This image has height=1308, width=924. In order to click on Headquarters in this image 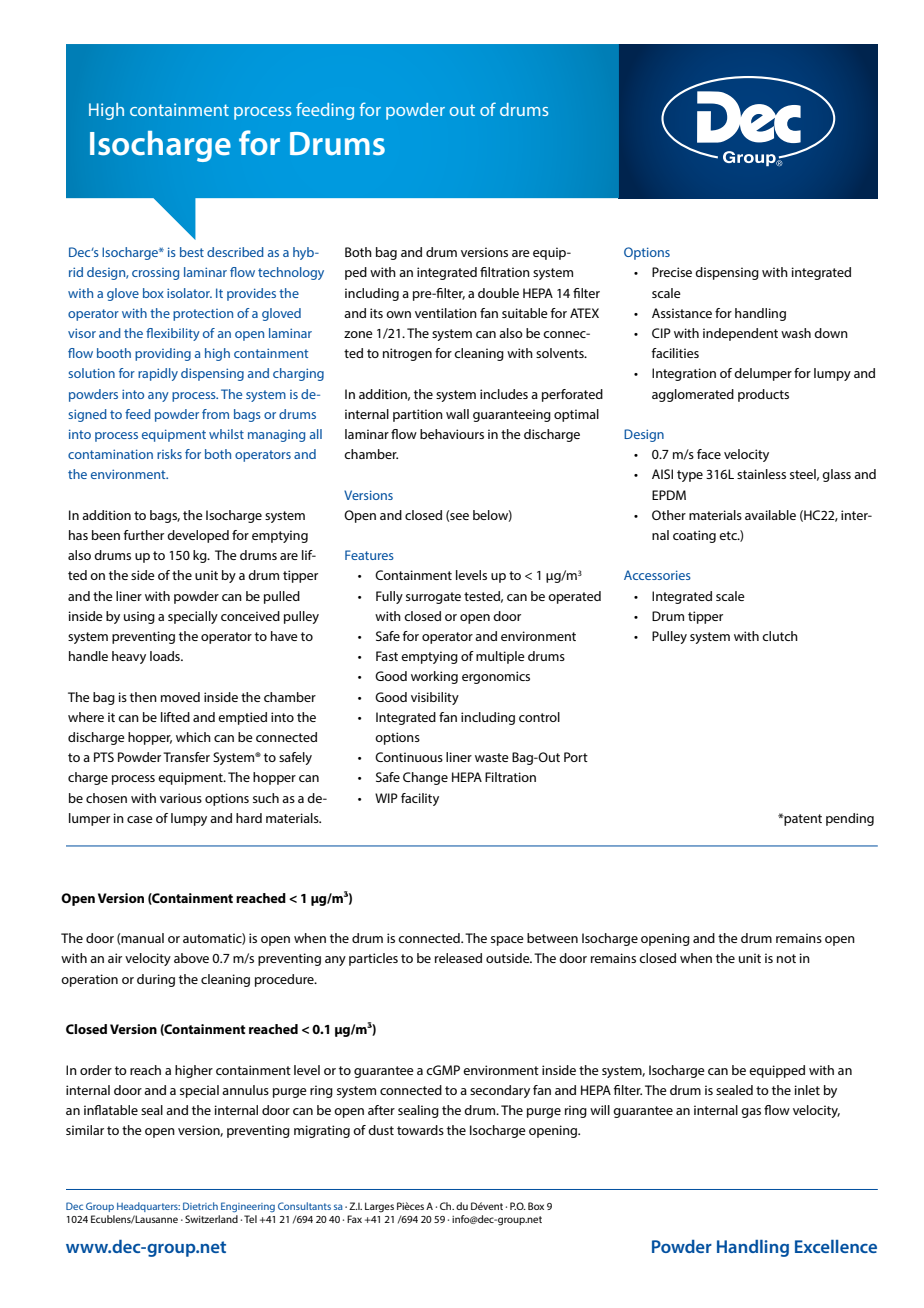, I will do `click(148, 1207)`.
